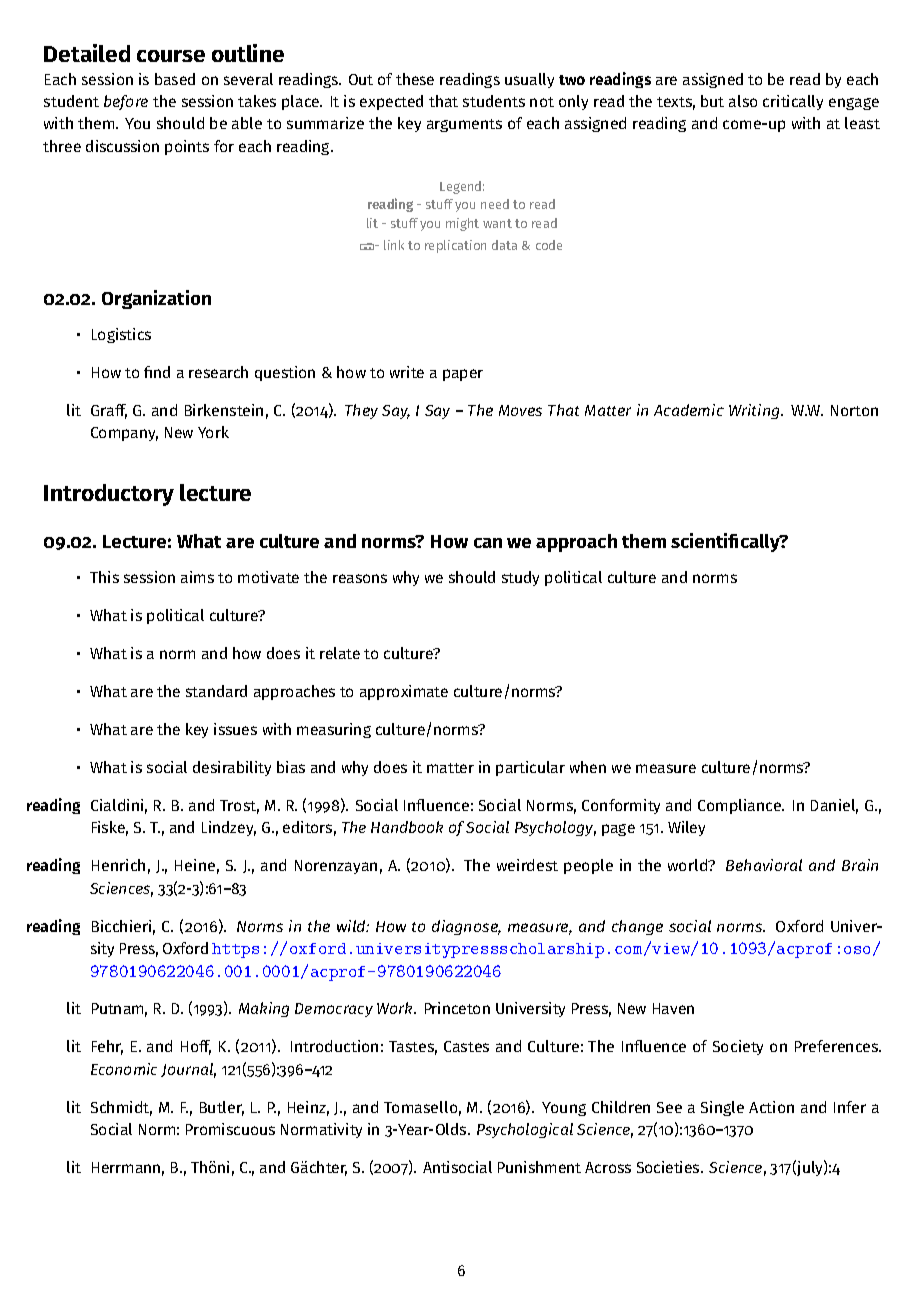 This screenshot has width=924, height=1308. I want to click on Writing, so click(755, 411).
